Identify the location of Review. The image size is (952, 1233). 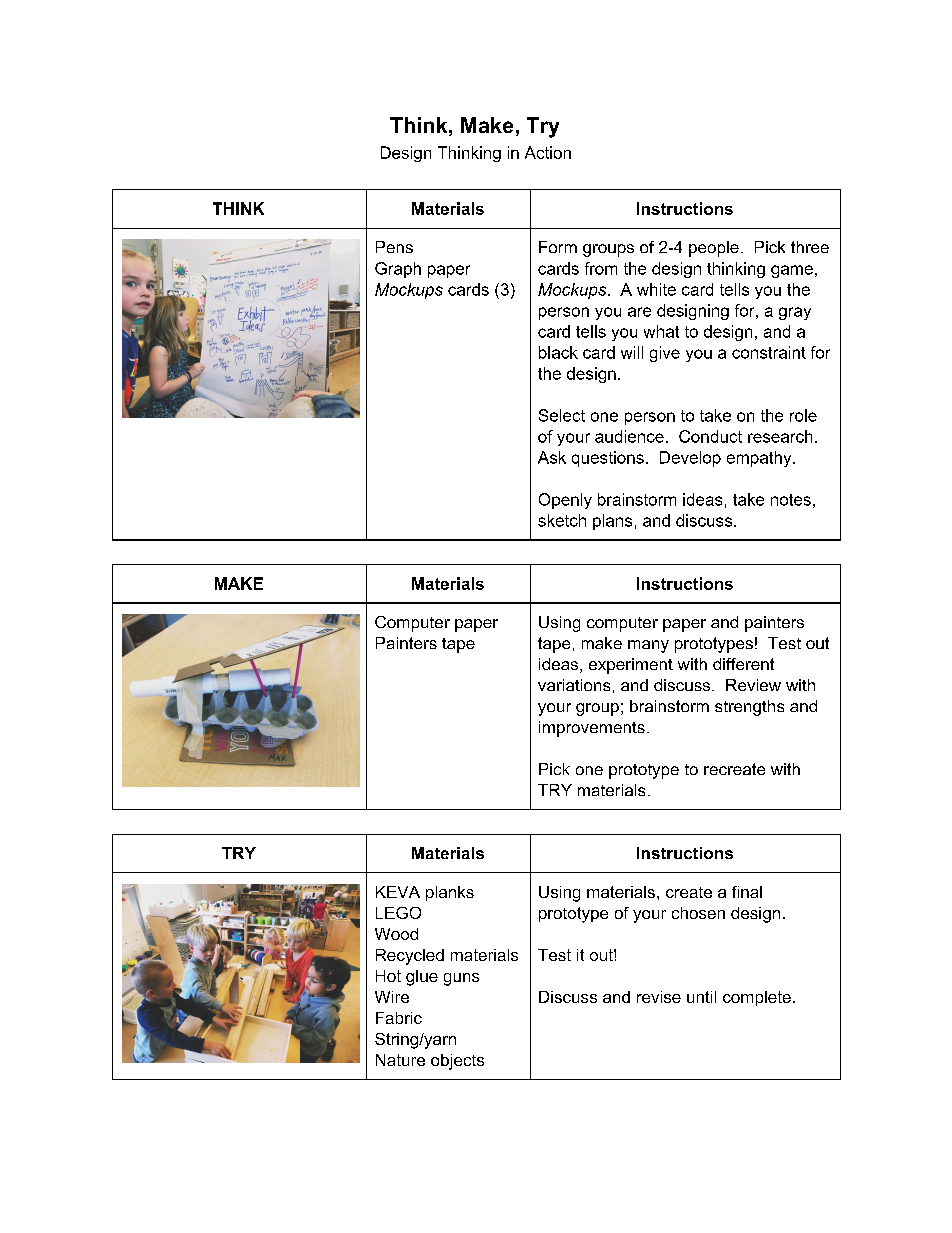
(753, 685).
